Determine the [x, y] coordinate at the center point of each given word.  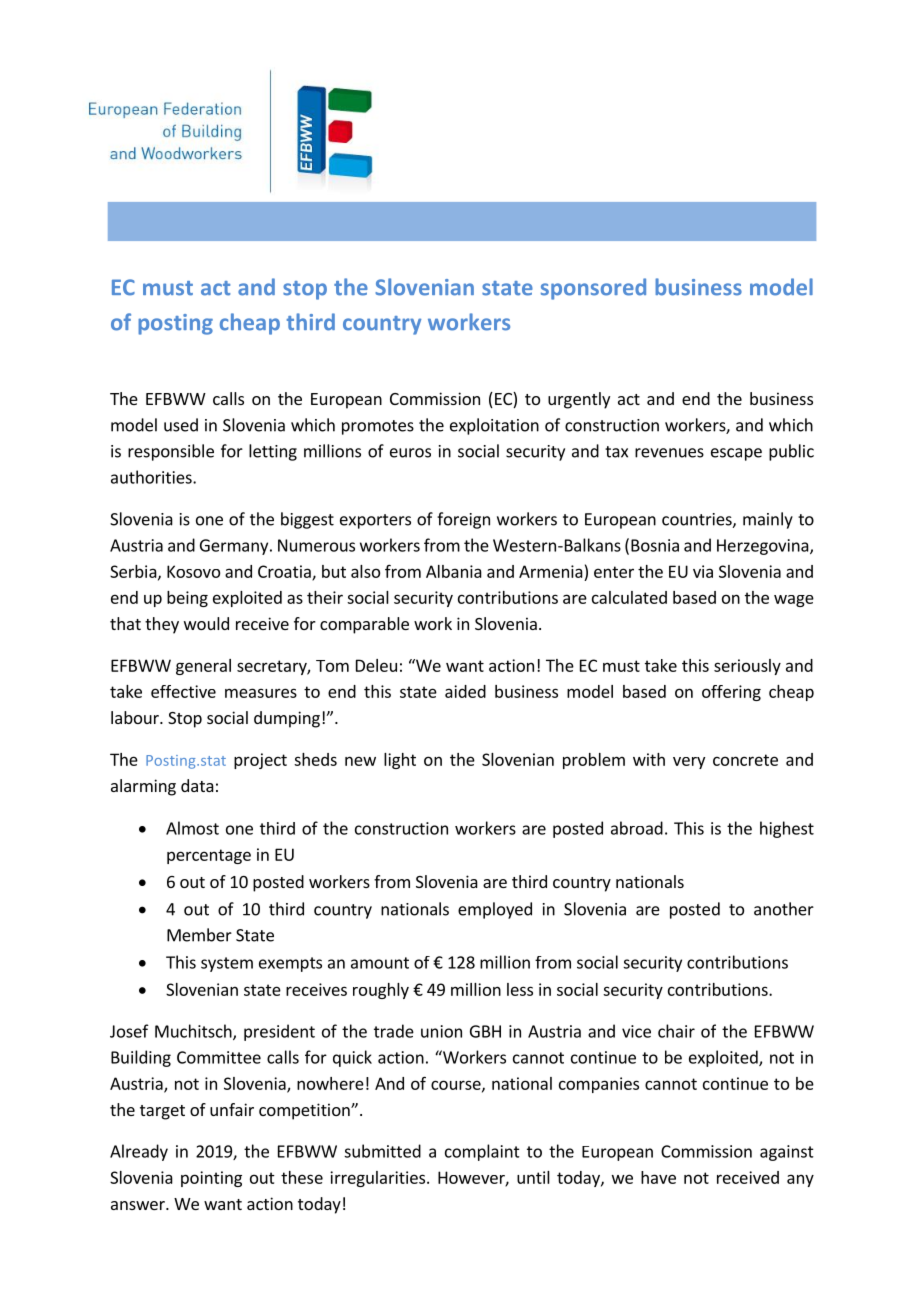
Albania [454, 571]
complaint [482, 1152]
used [181, 425]
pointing [211, 1179]
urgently [579, 400]
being [187, 599]
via [703, 571]
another [784, 909]
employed [495, 910]
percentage [209, 856]
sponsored [593, 289]
